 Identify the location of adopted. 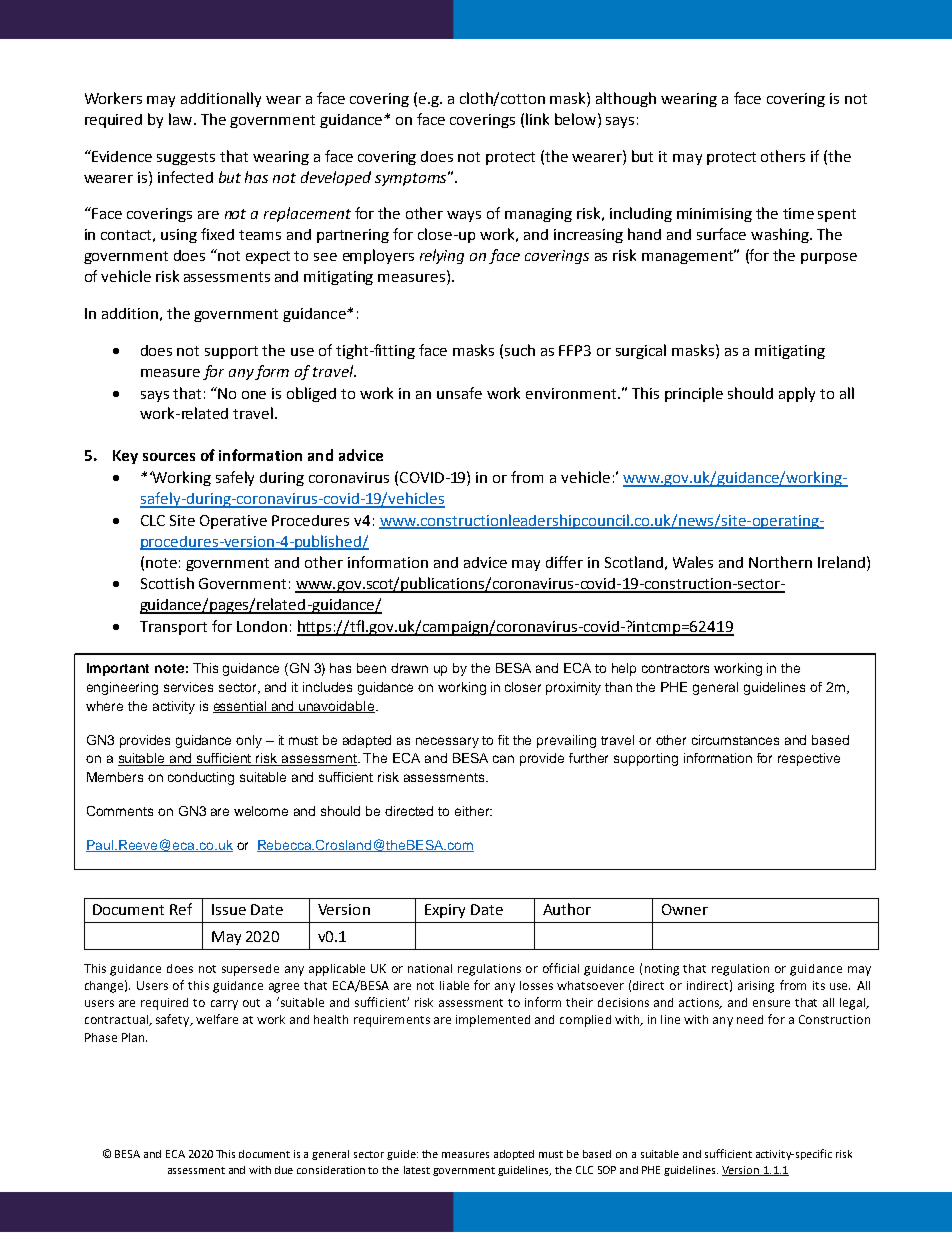
(514, 1155).
